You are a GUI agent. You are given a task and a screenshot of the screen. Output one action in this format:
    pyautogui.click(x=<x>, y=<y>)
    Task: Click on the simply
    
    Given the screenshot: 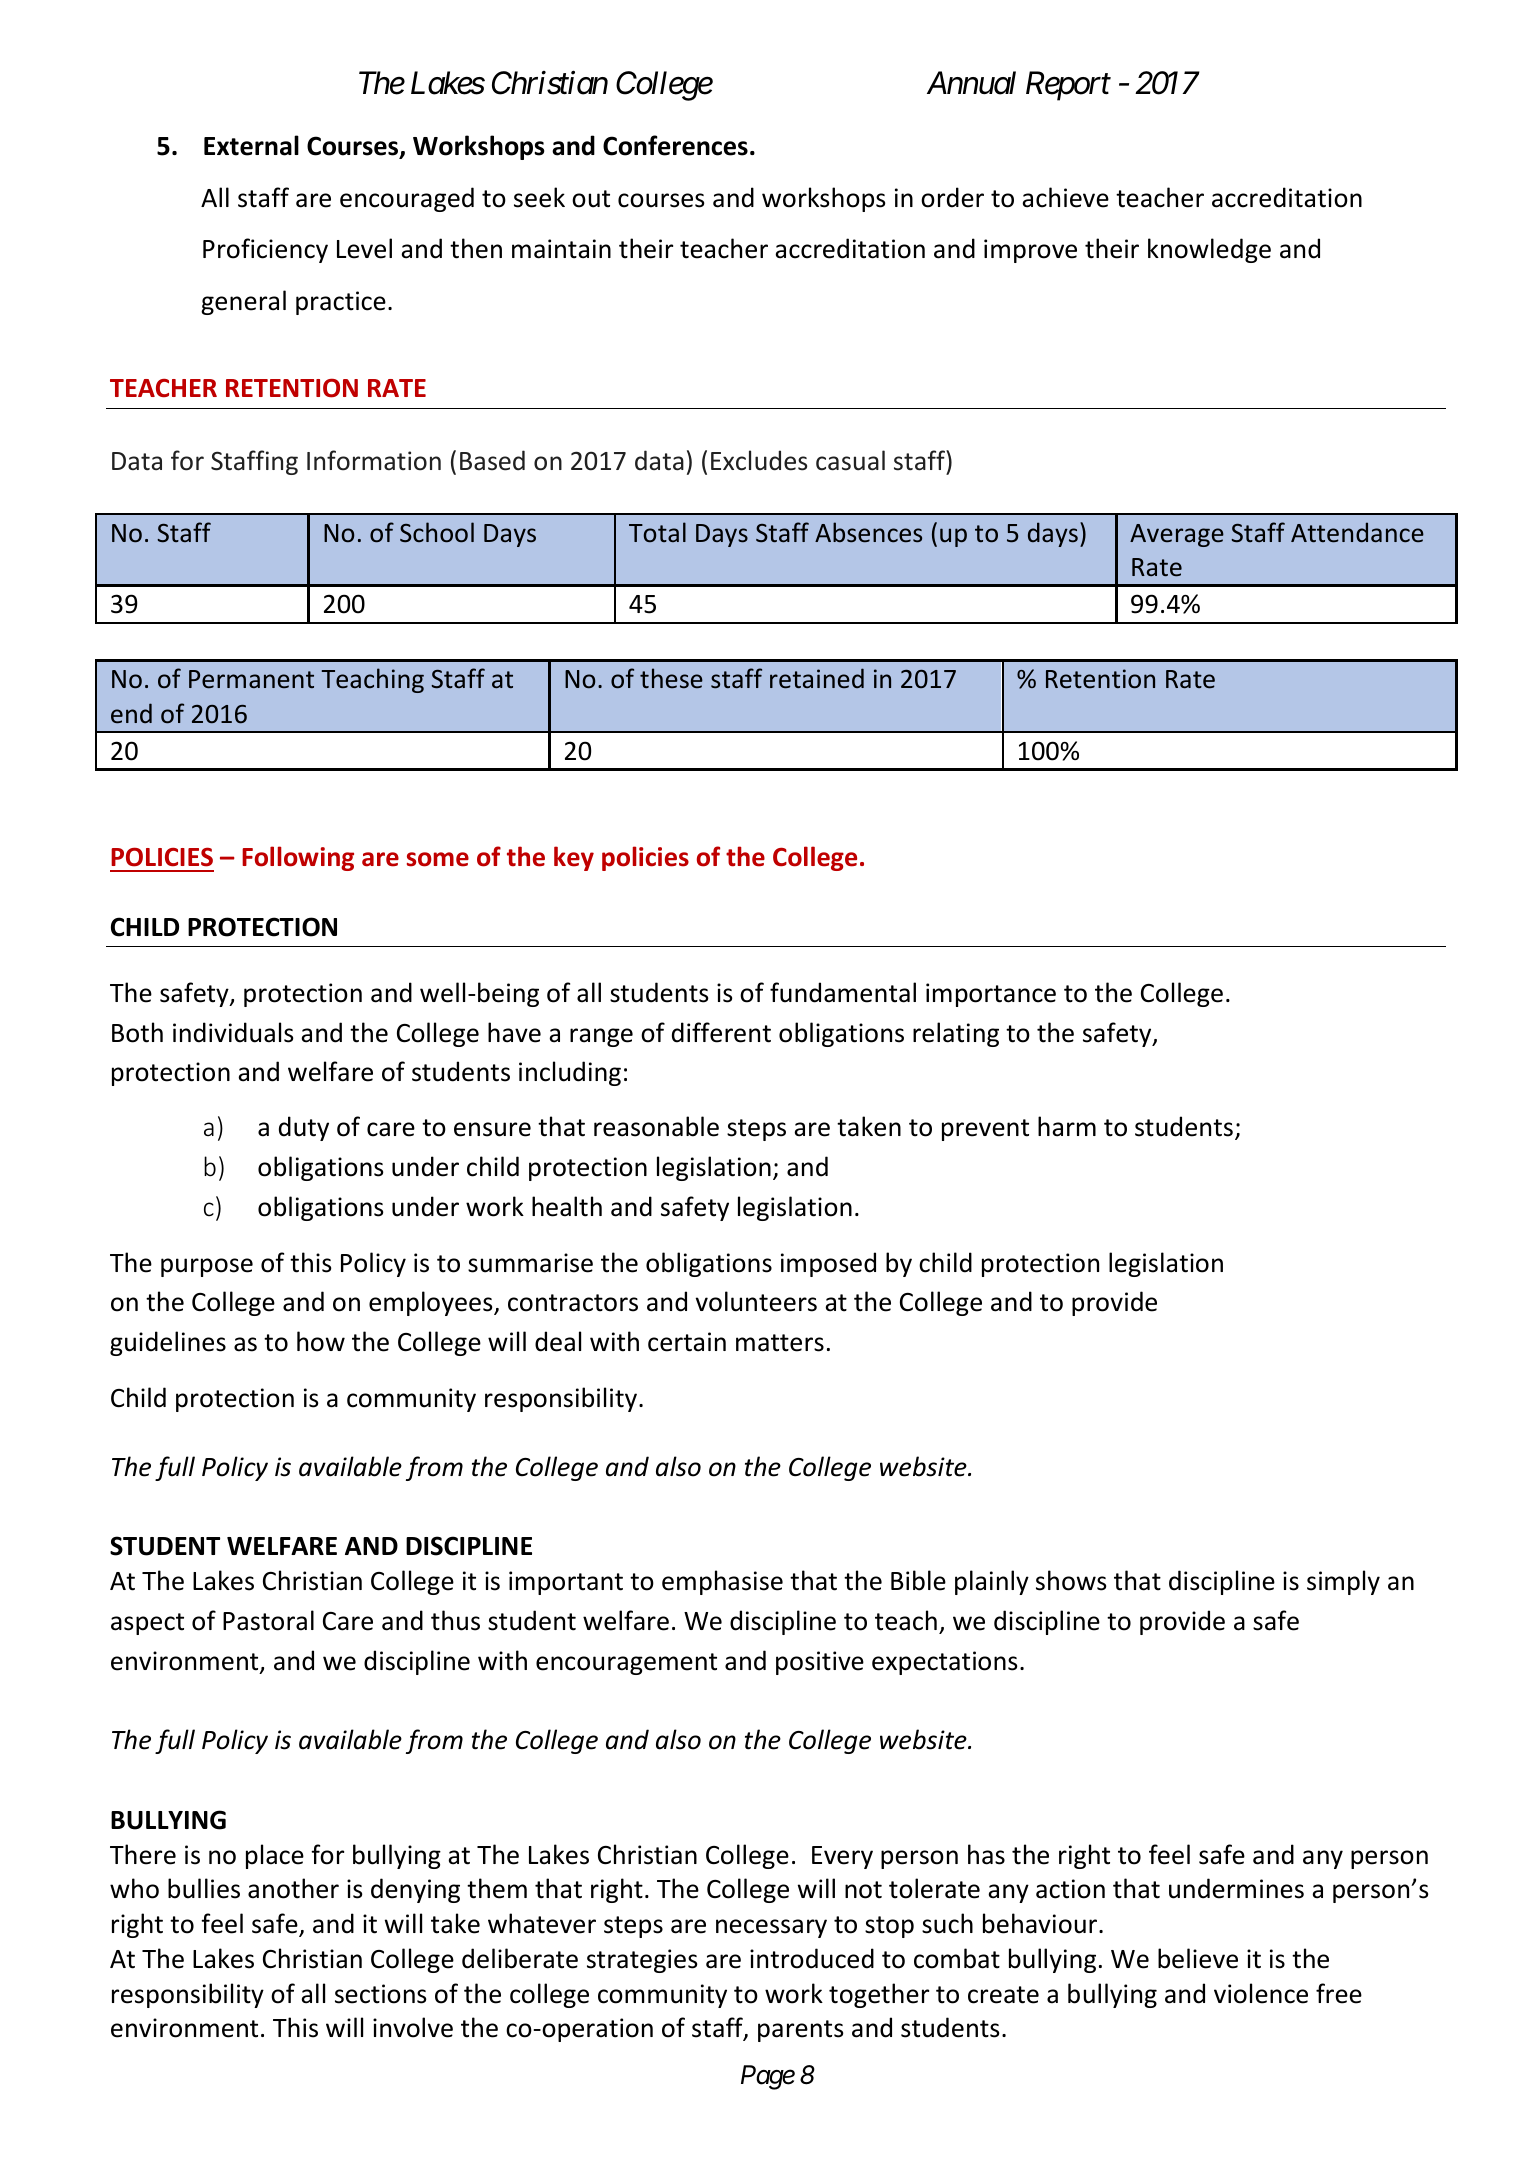 What is the action you would take?
    pyautogui.click(x=1343, y=1582)
